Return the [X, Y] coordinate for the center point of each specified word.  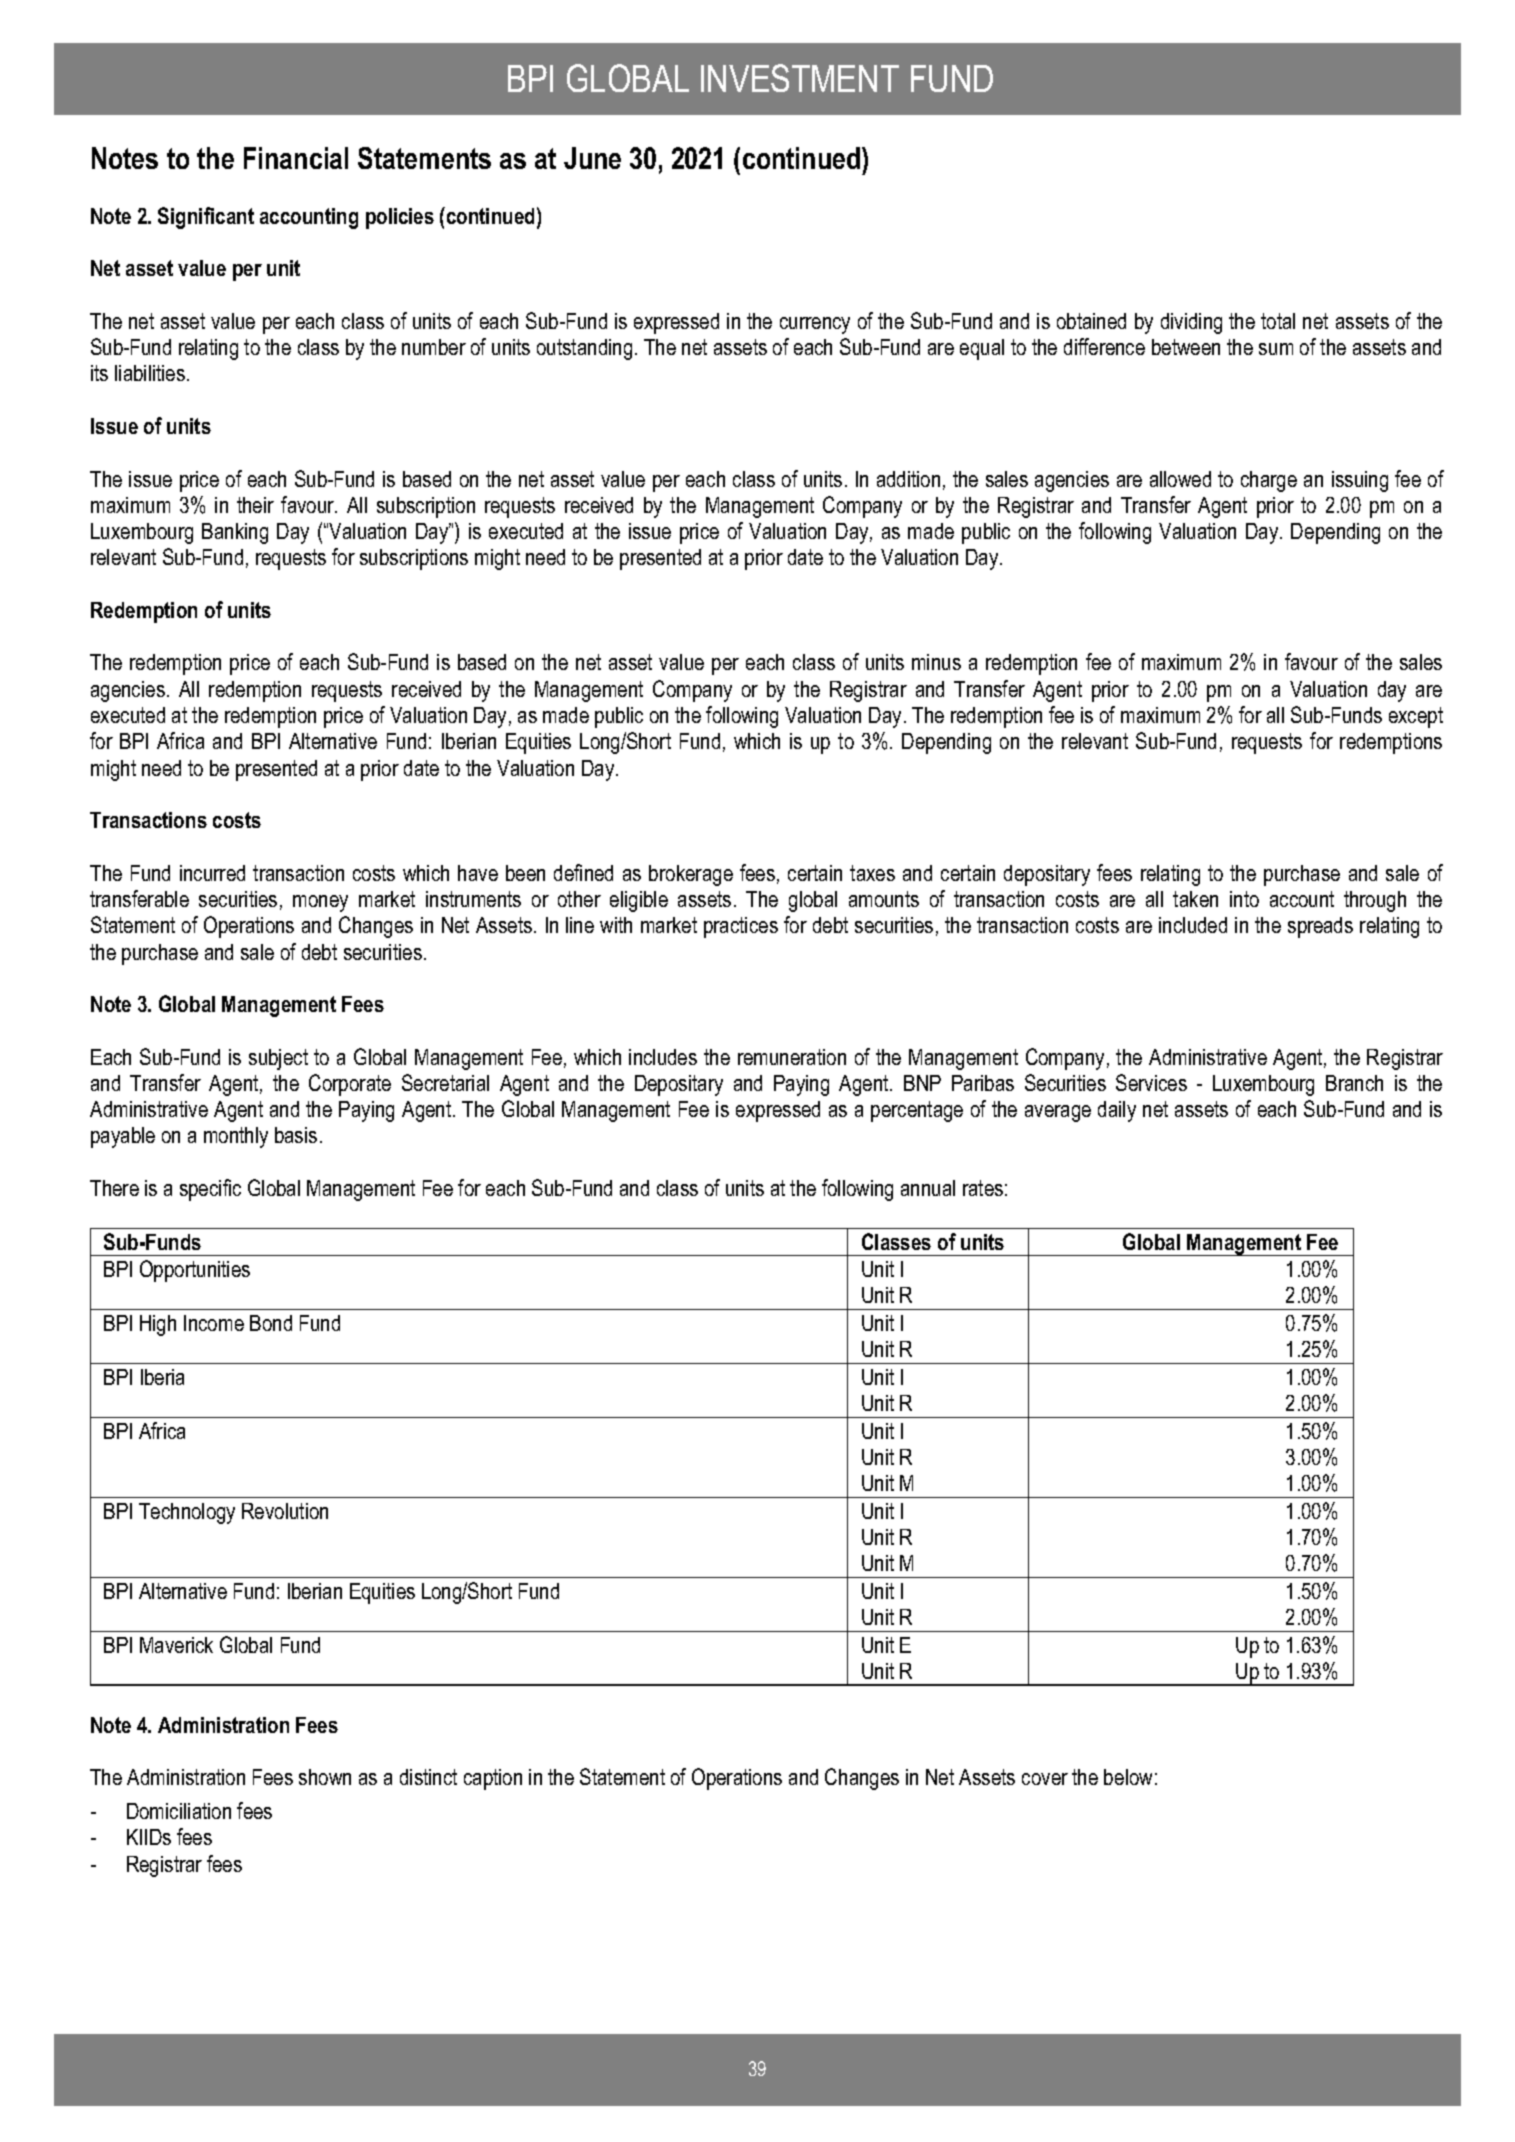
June [592, 158]
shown [325, 1777]
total [1278, 321]
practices [741, 927]
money [320, 903]
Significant [206, 218]
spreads [1320, 927]
